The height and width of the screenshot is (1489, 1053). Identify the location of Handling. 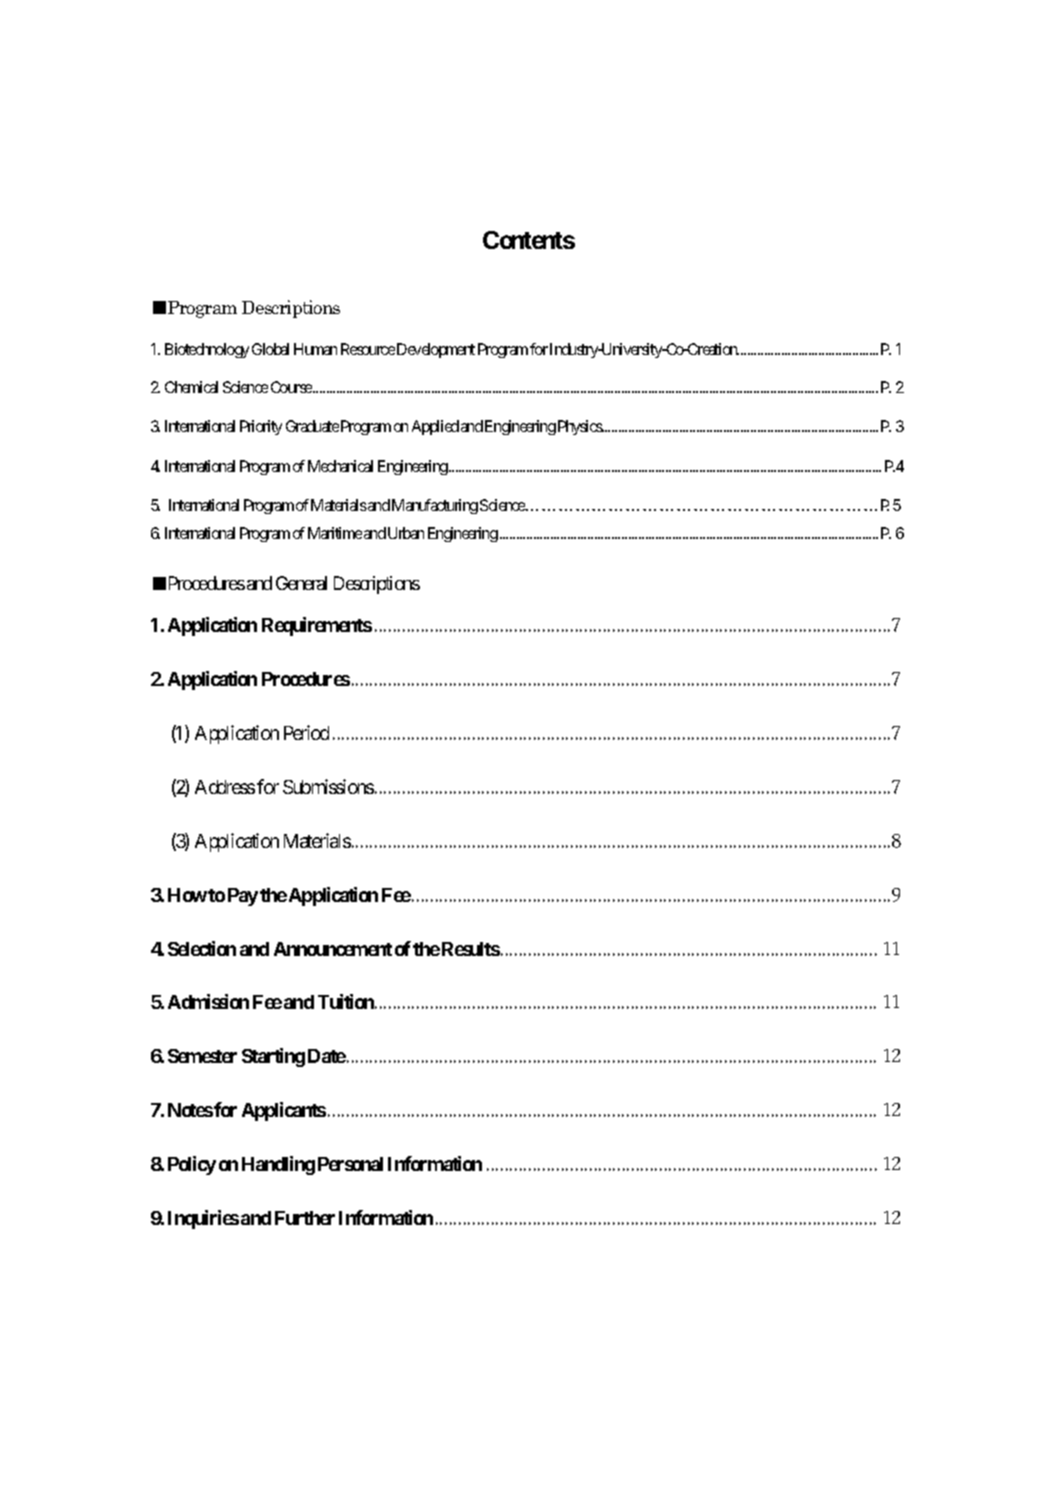
(278, 1165).
